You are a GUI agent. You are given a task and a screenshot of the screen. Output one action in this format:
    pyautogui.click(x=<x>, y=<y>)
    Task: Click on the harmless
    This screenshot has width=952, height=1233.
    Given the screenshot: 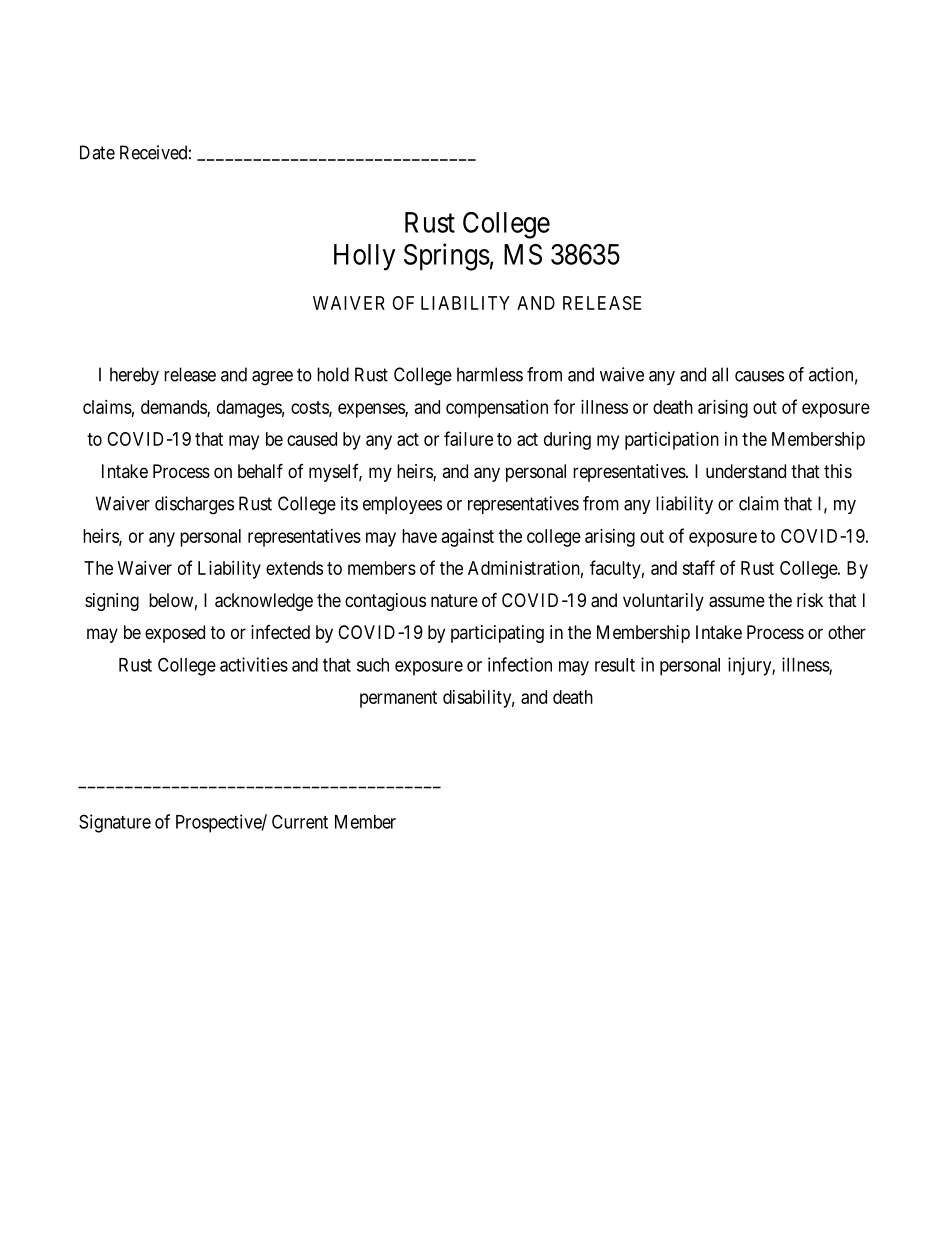 What is the action you would take?
    pyautogui.click(x=490, y=374)
